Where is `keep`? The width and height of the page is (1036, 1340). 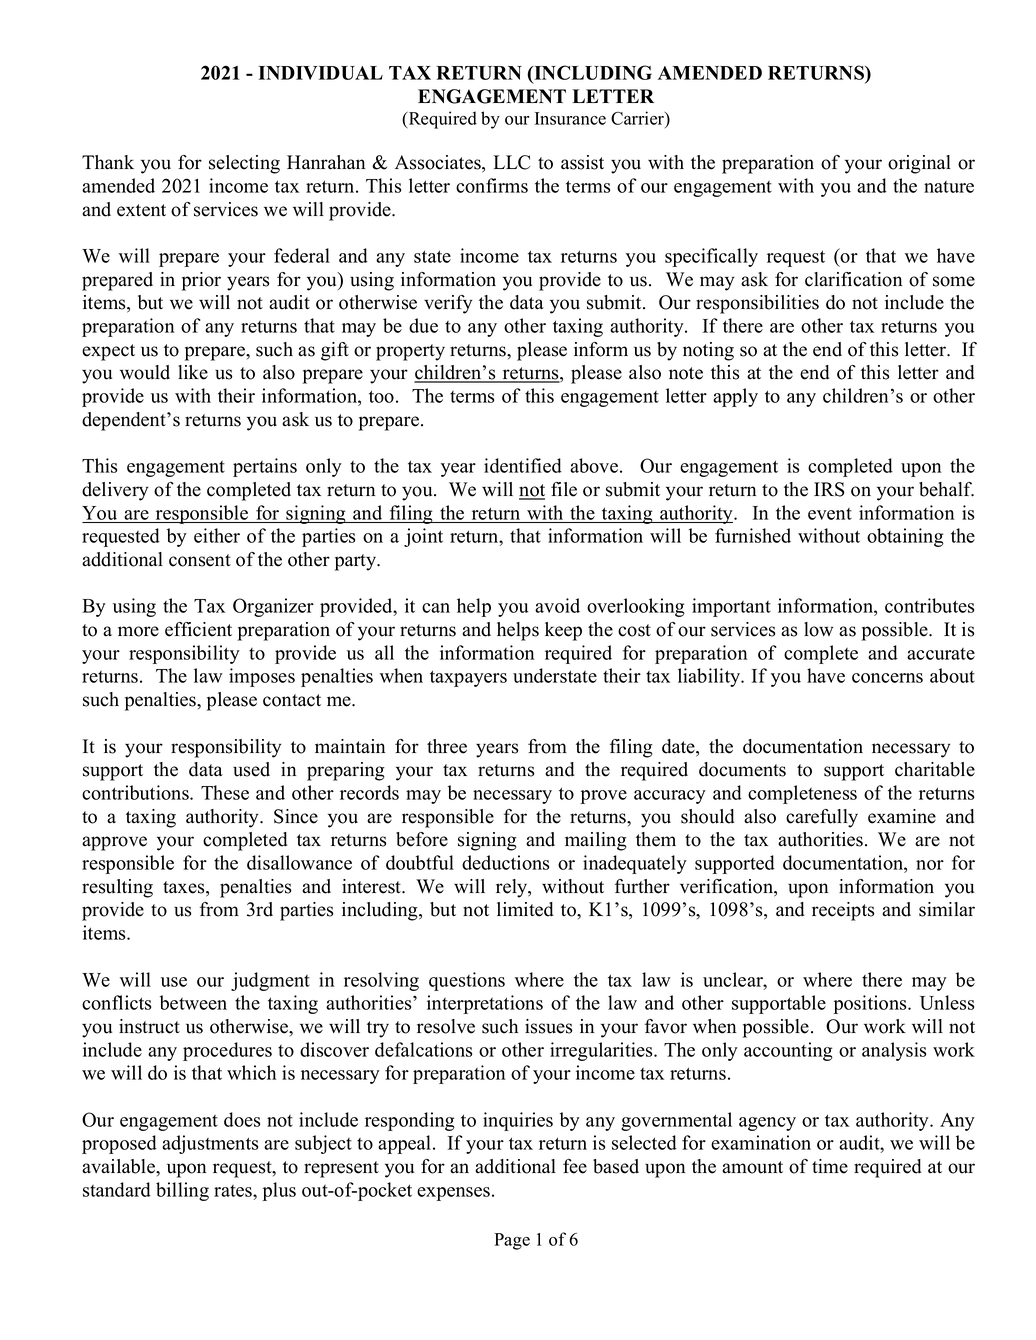 keep is located at coordinates (563, 631).
